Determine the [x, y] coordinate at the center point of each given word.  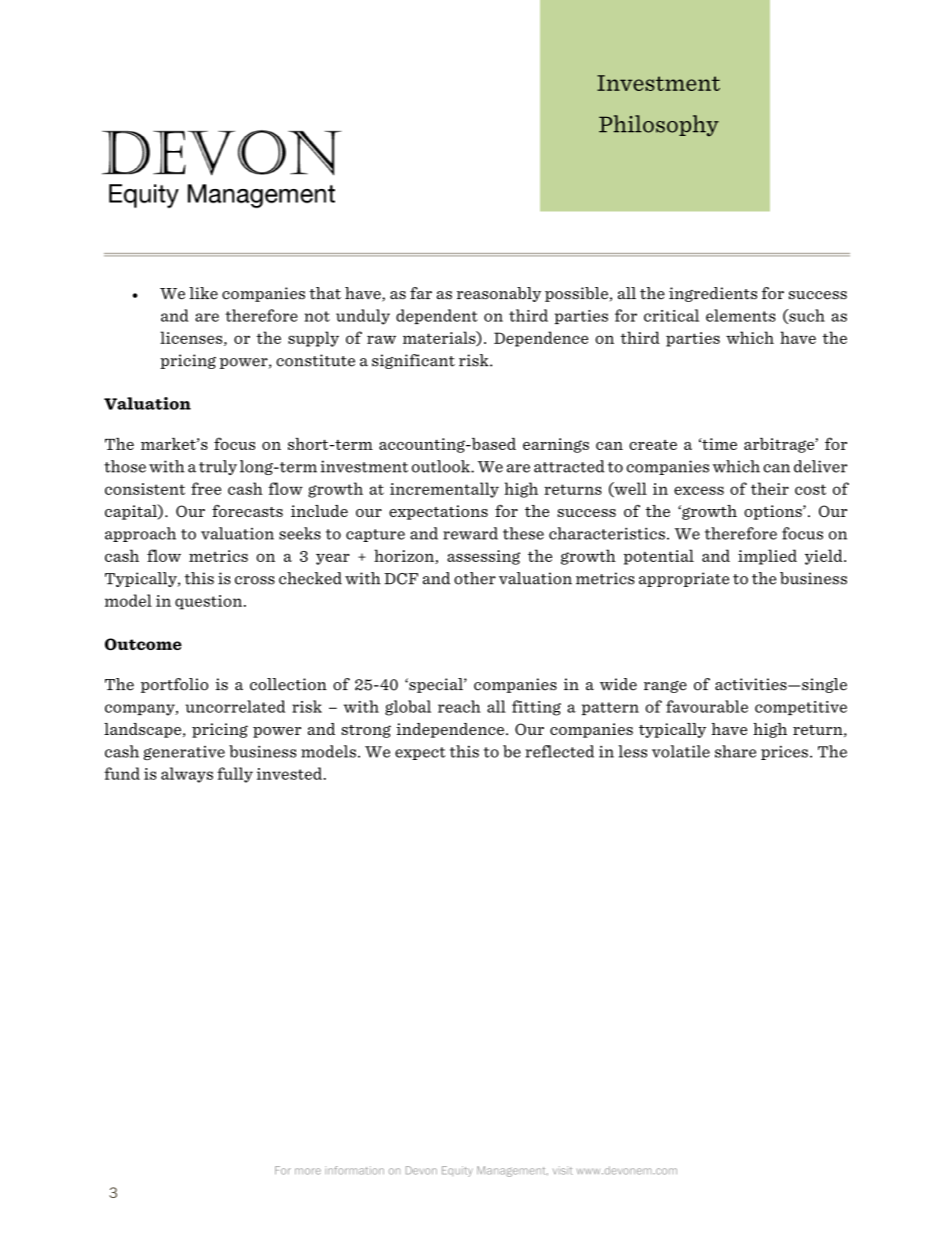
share [735, 751]
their [770, 488]
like [203, 293]
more [308, 1171]
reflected [559, 751]
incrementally [444, 490]
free [206, 488]
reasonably [499, 294]
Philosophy [659, 126]
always [187, 775]
